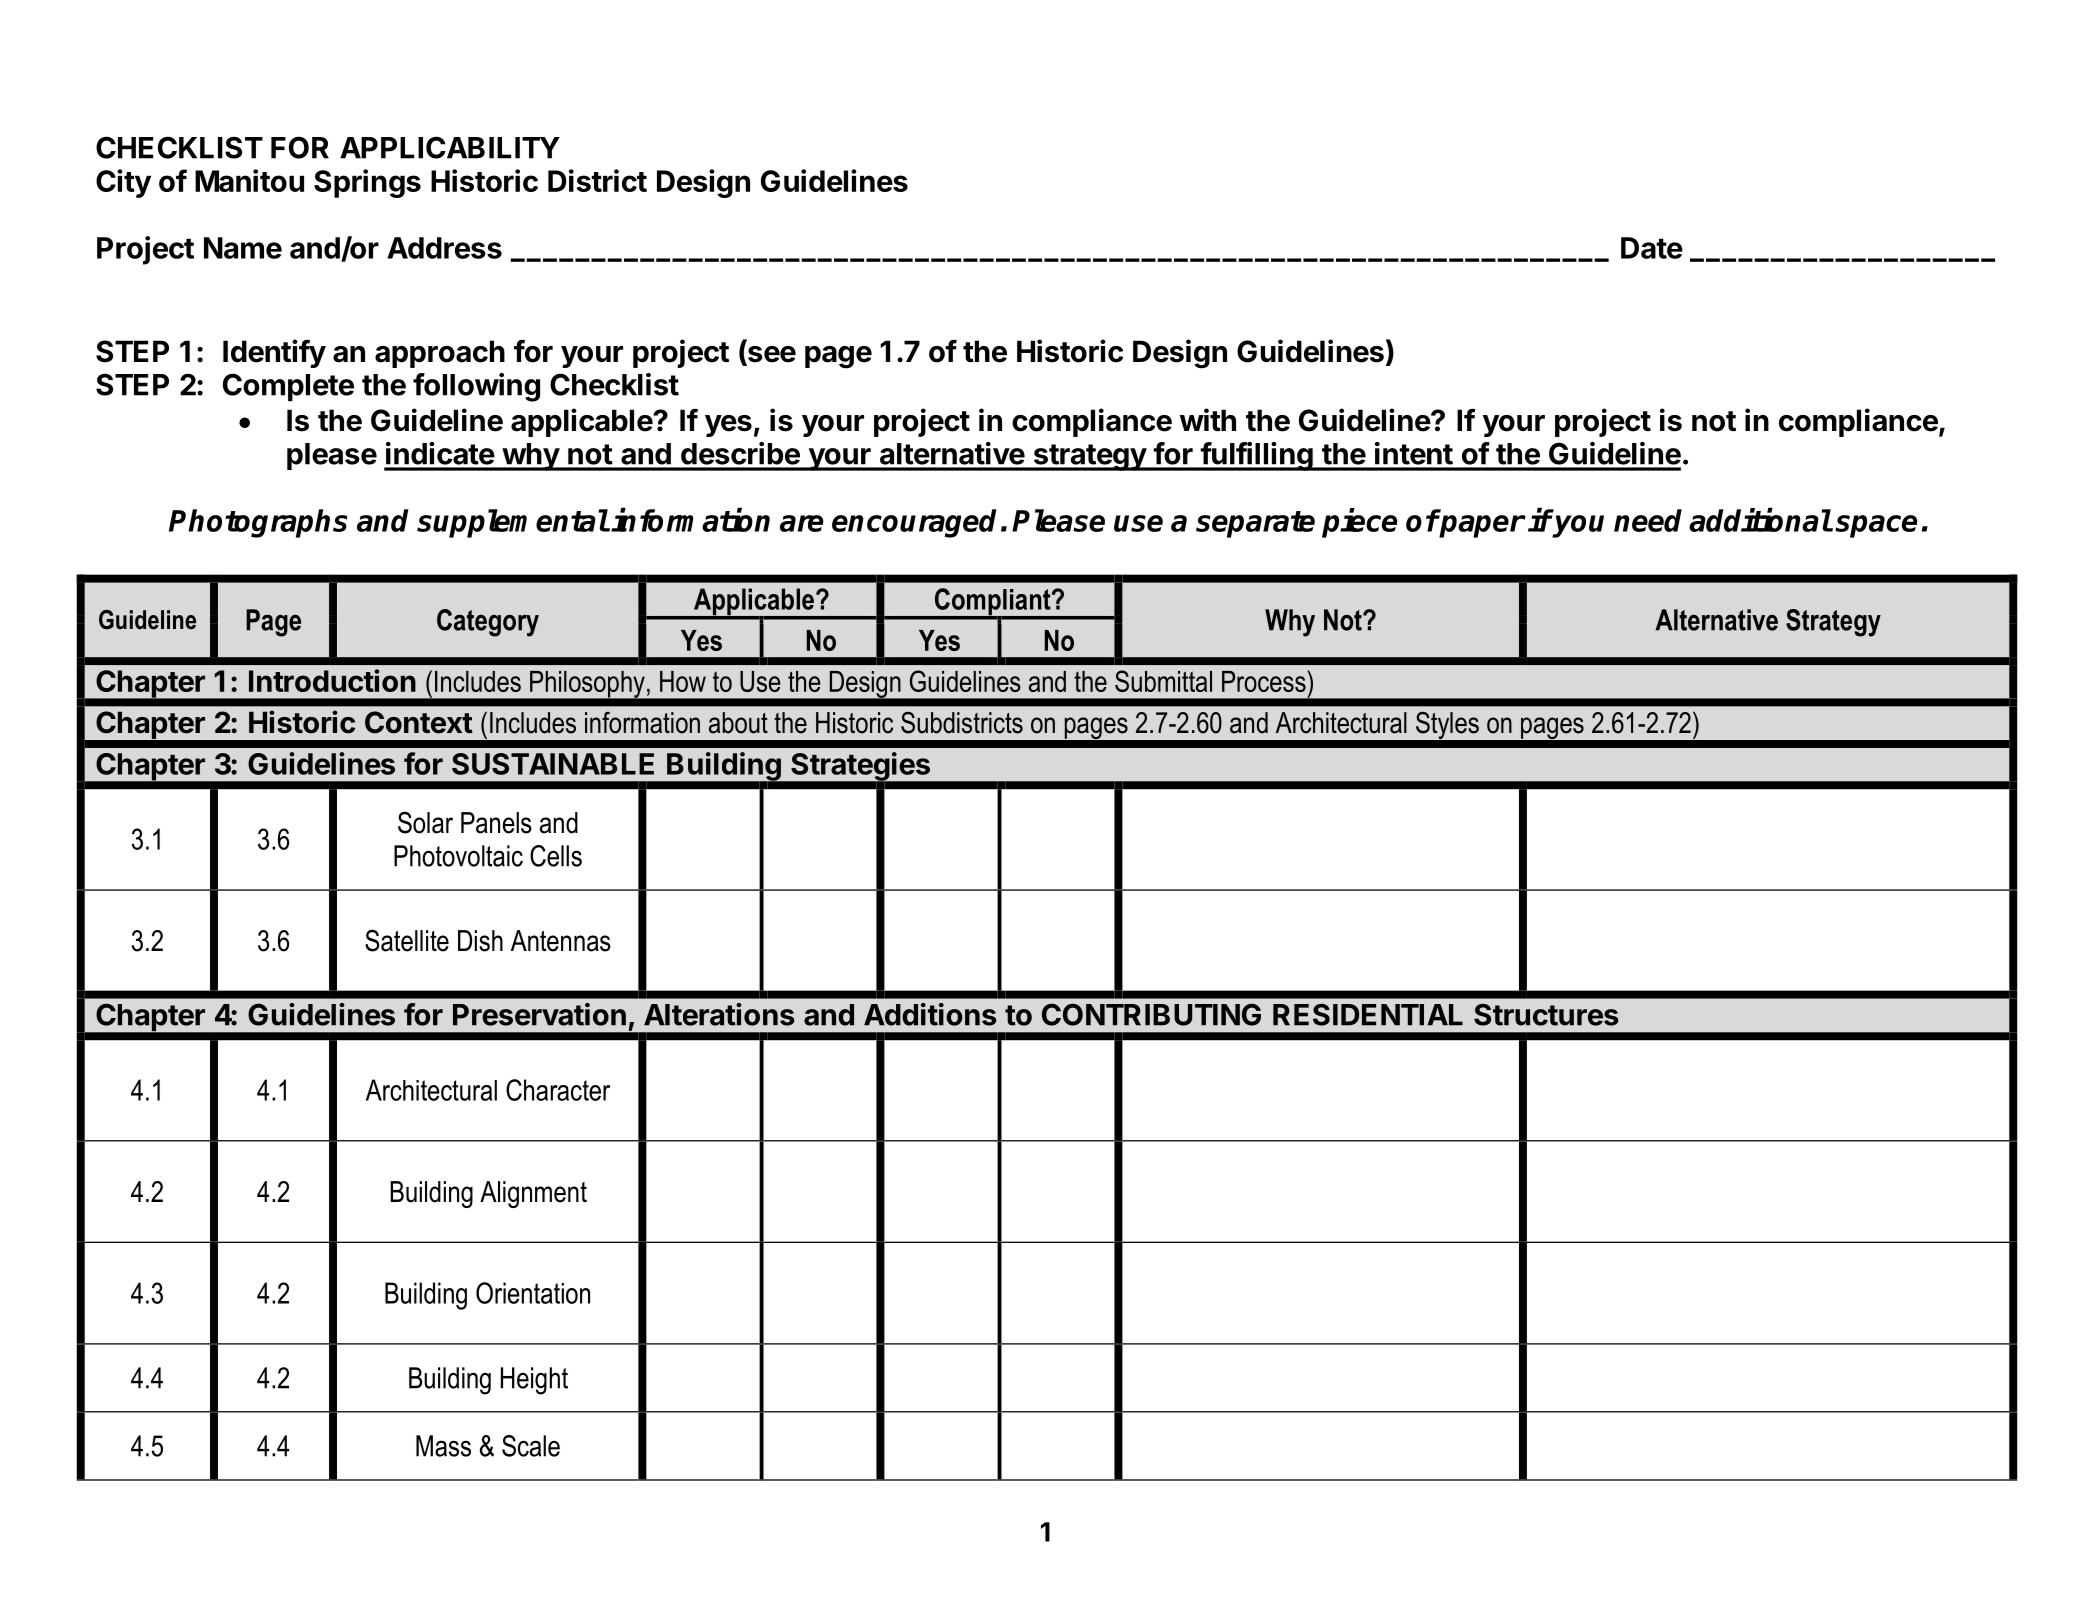  What do you see at coordinates (1652, 248) in the page?
I see `Date` at bounding box center [1652, 248].
